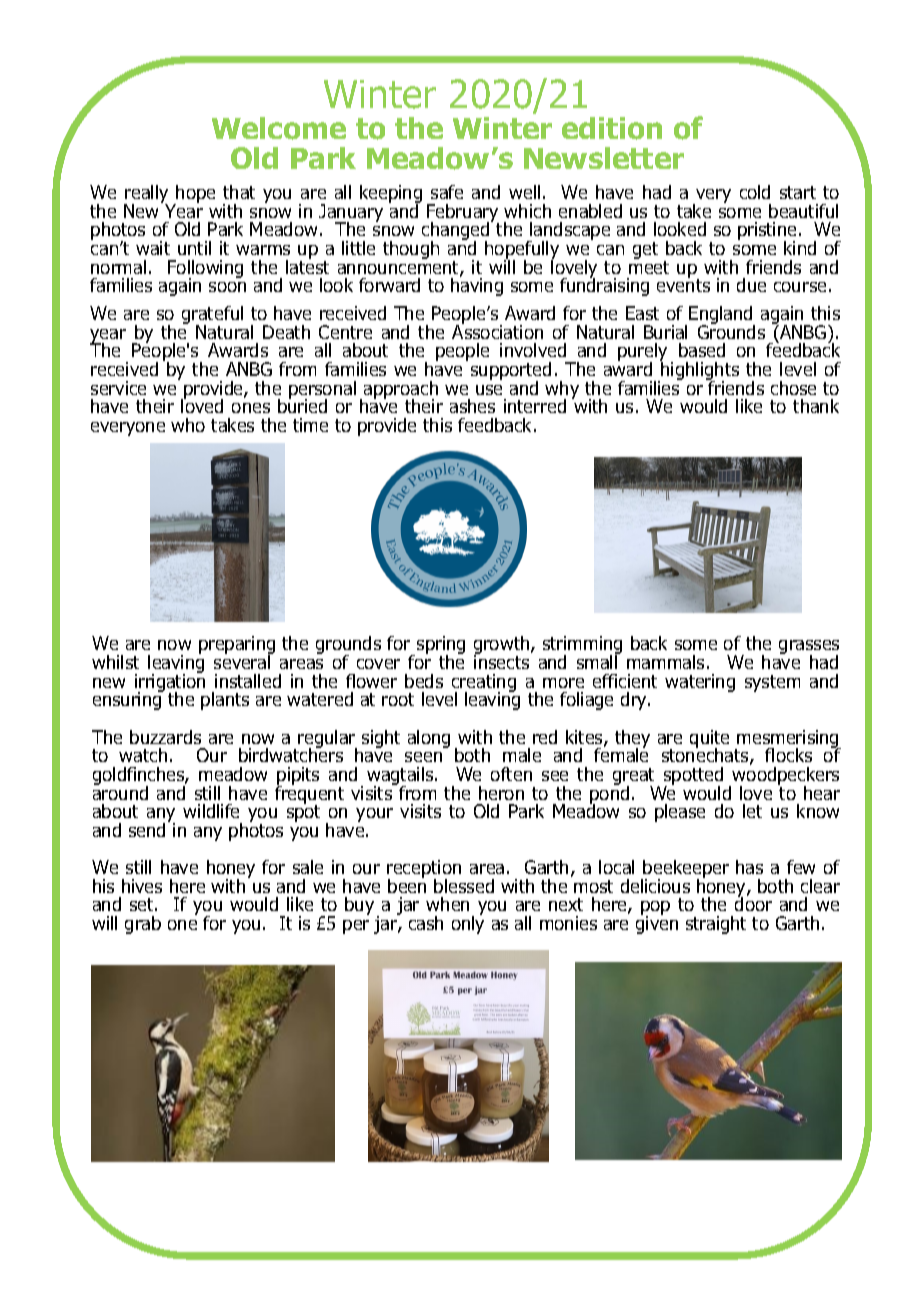  Describe the element at coordinates (441, 646) in the screenshot. I see `spring` at that location.
